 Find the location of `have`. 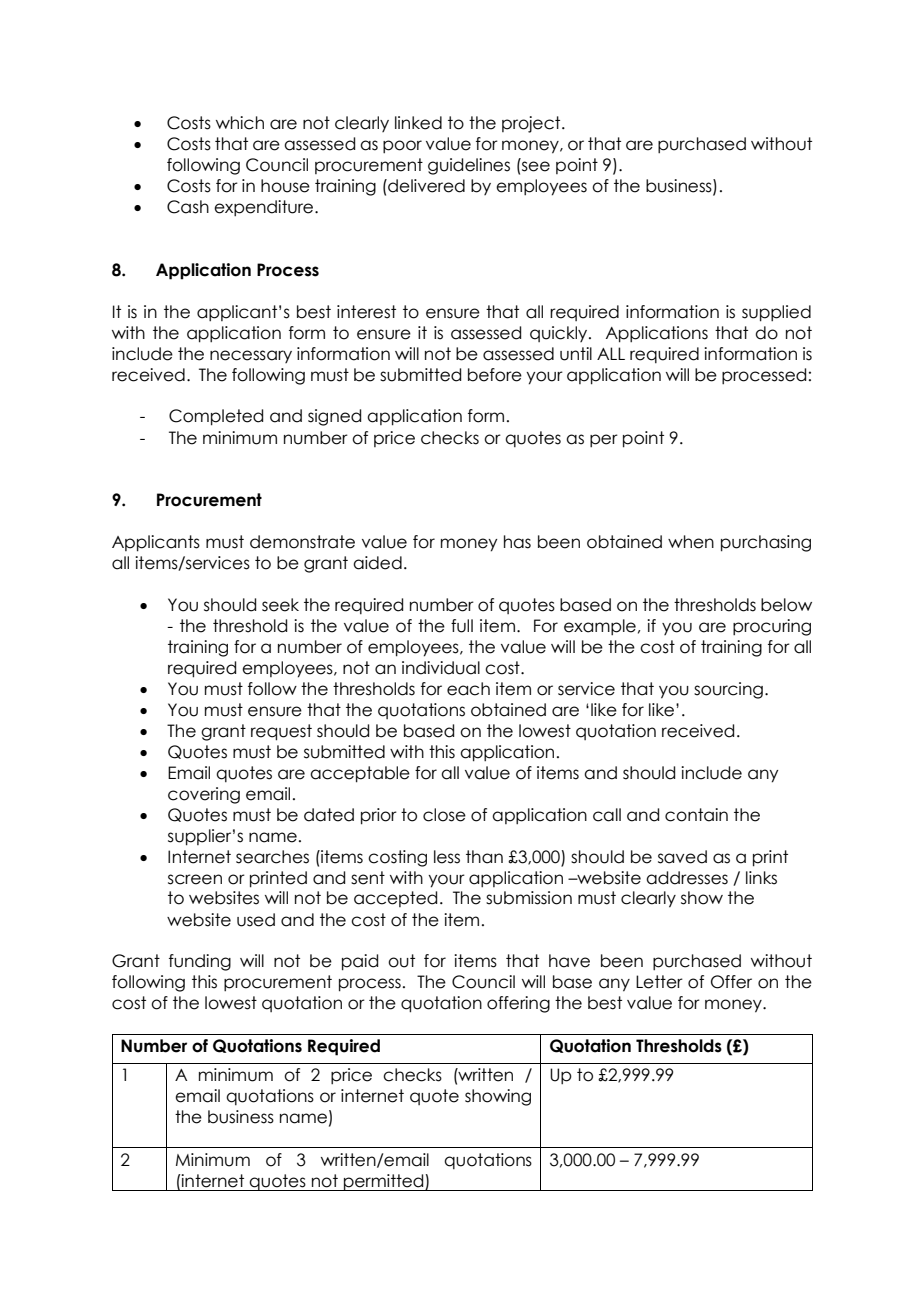

have is located at coordinates (569, 961).
